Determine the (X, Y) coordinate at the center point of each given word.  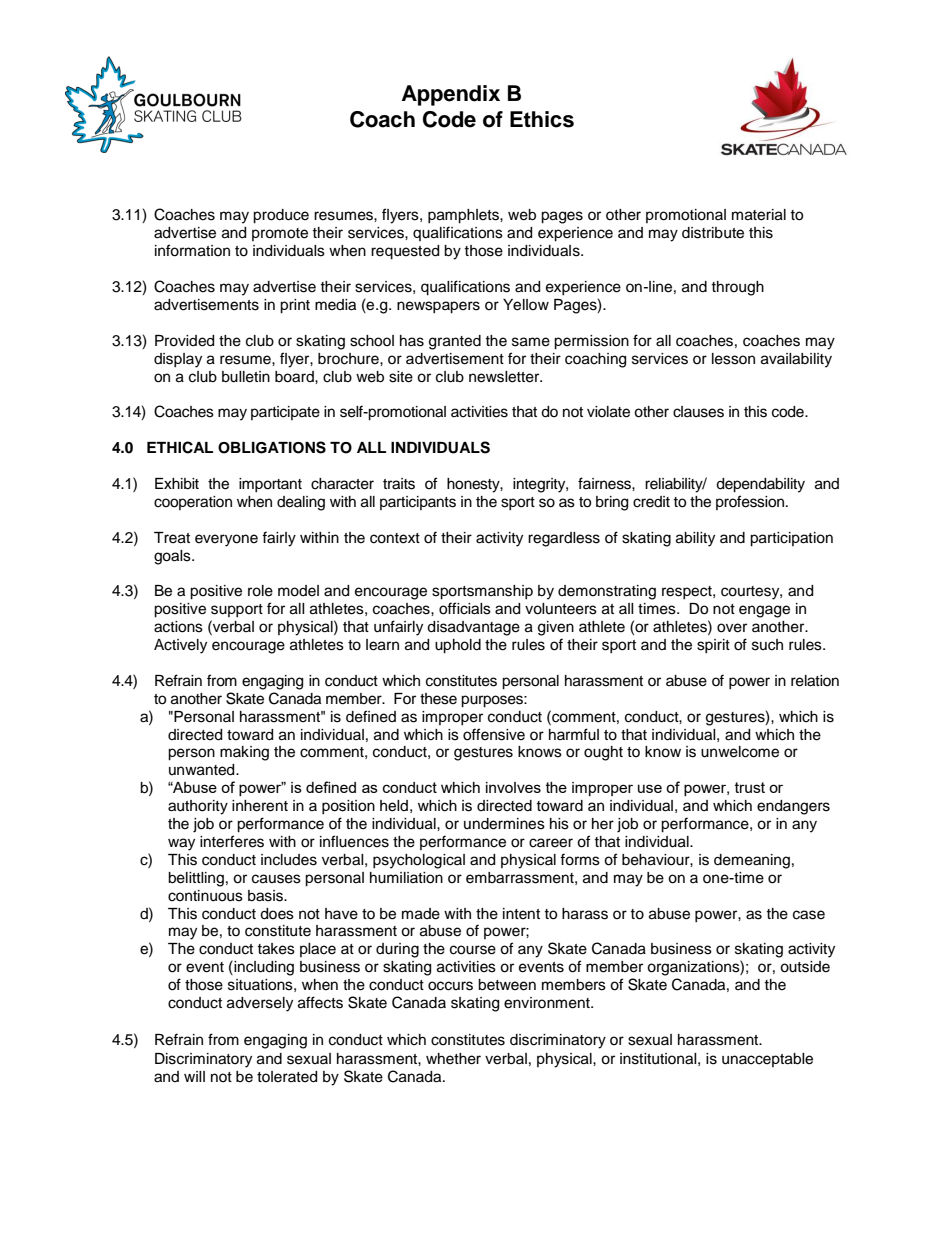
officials (465, 608)
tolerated (287, 1077)
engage (764, 611)
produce (281, 216)
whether (453, 1059)
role (260, 591)
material (759, 215)
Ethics (542, 119)
